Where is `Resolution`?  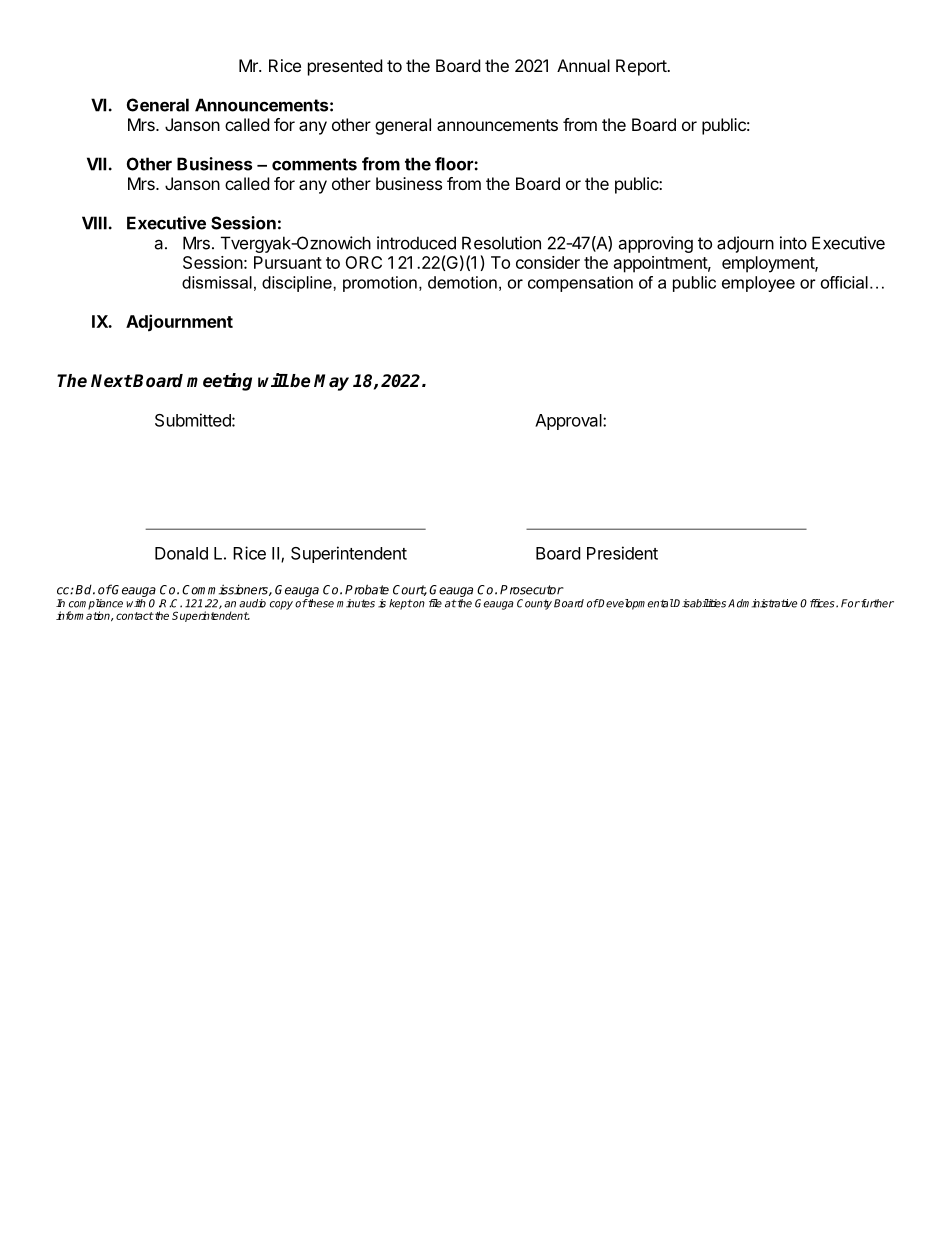
Resolution is located at coordinates (501, 243).
